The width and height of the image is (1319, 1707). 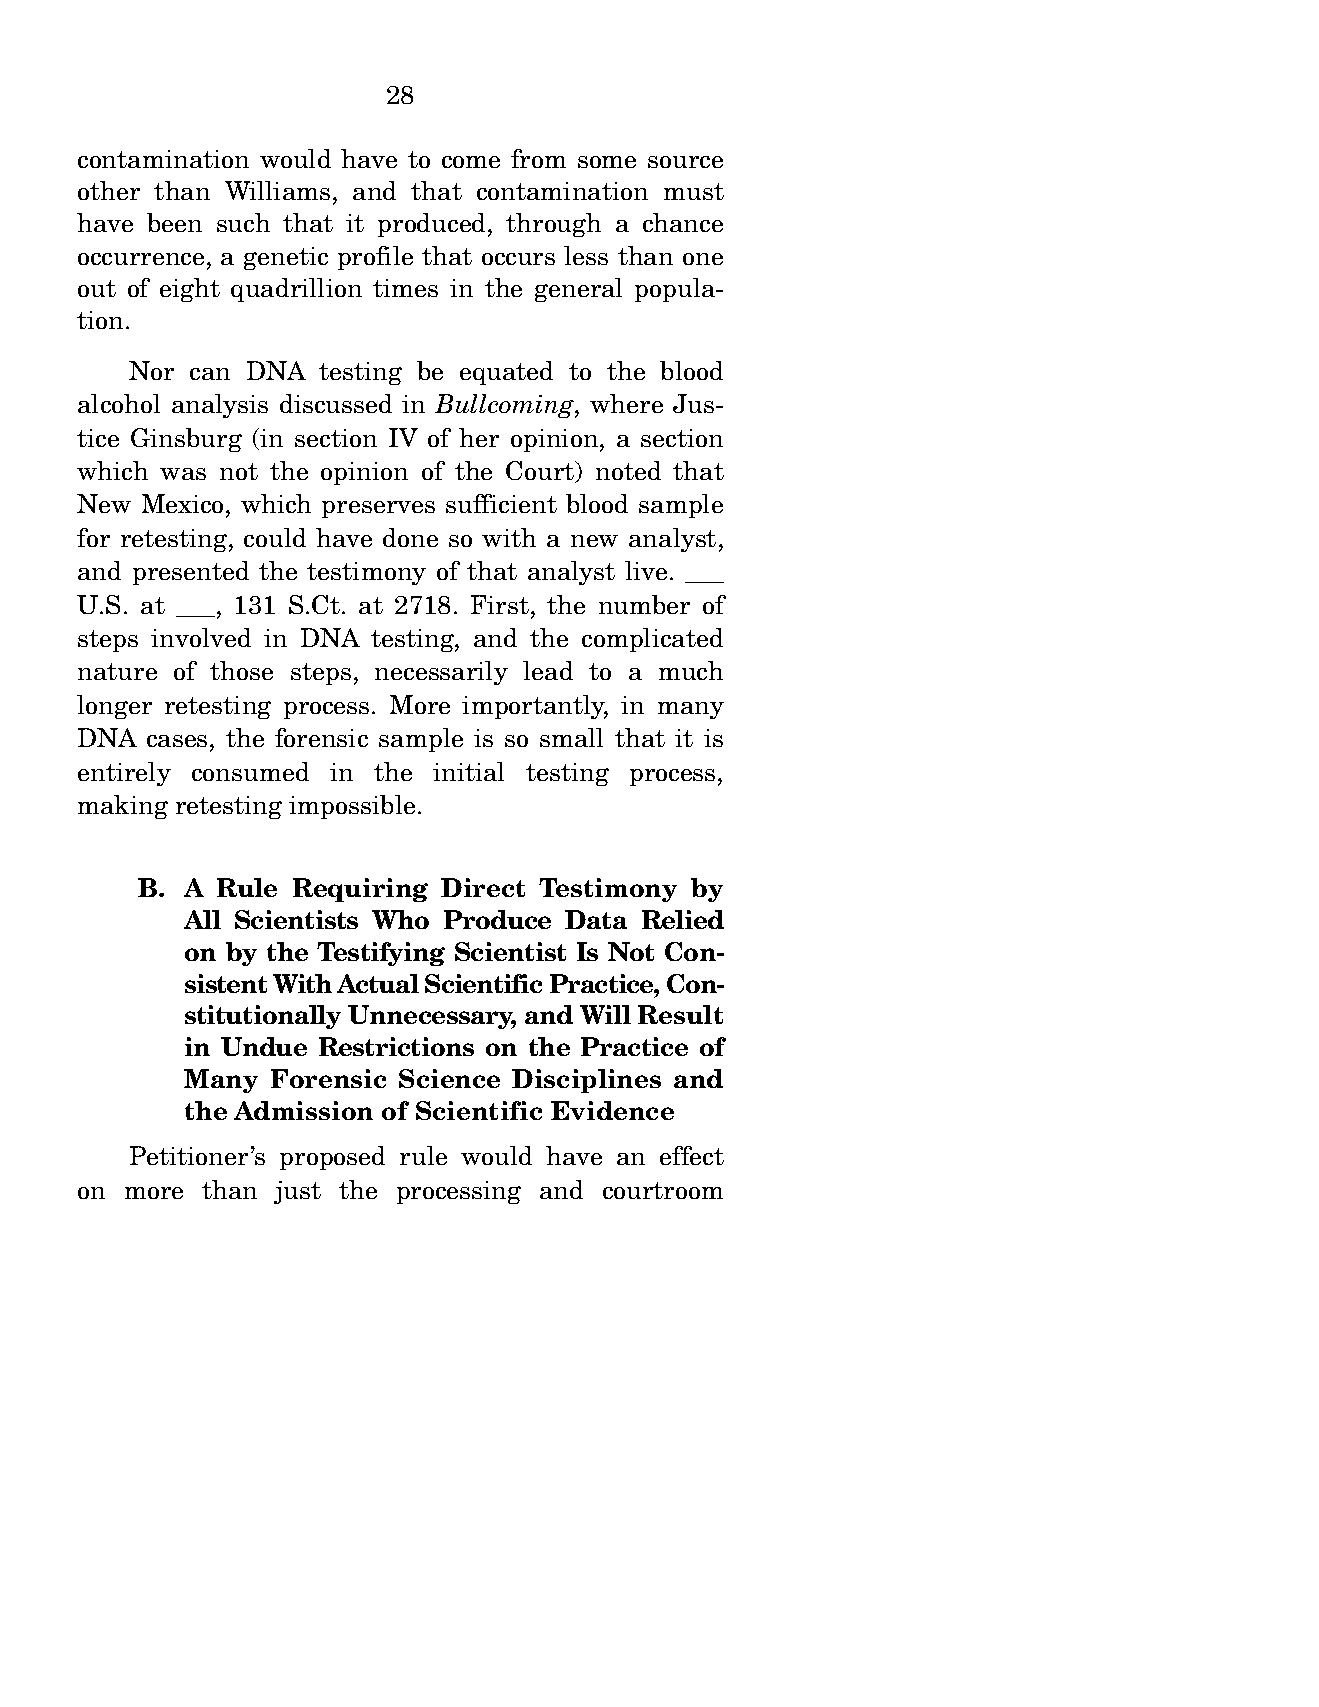 I want to click on Evidence, so click(x=612, y=1110).
